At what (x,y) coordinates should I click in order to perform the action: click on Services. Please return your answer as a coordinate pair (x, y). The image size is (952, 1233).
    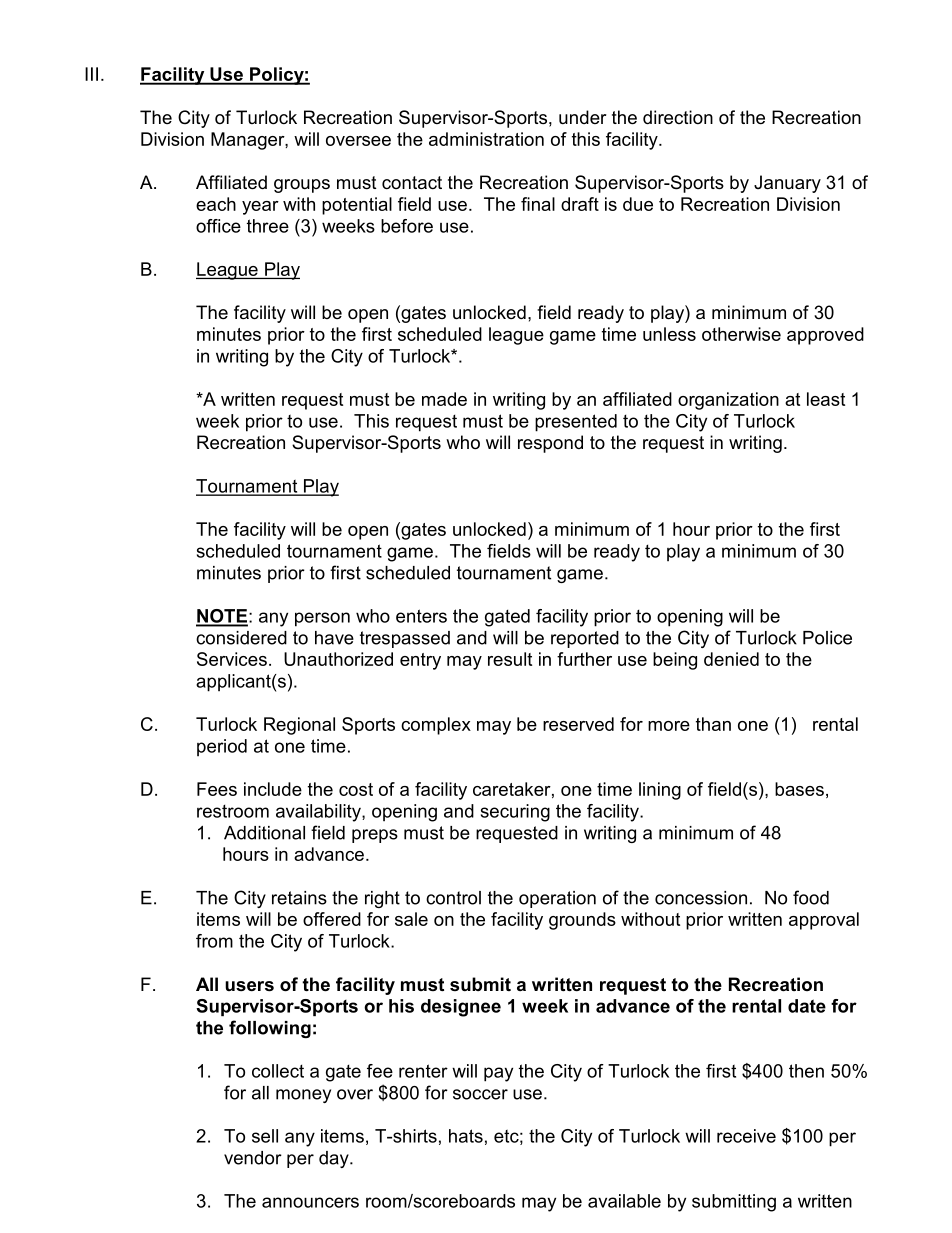
    Looking at the image, I should click on (232, 659).
